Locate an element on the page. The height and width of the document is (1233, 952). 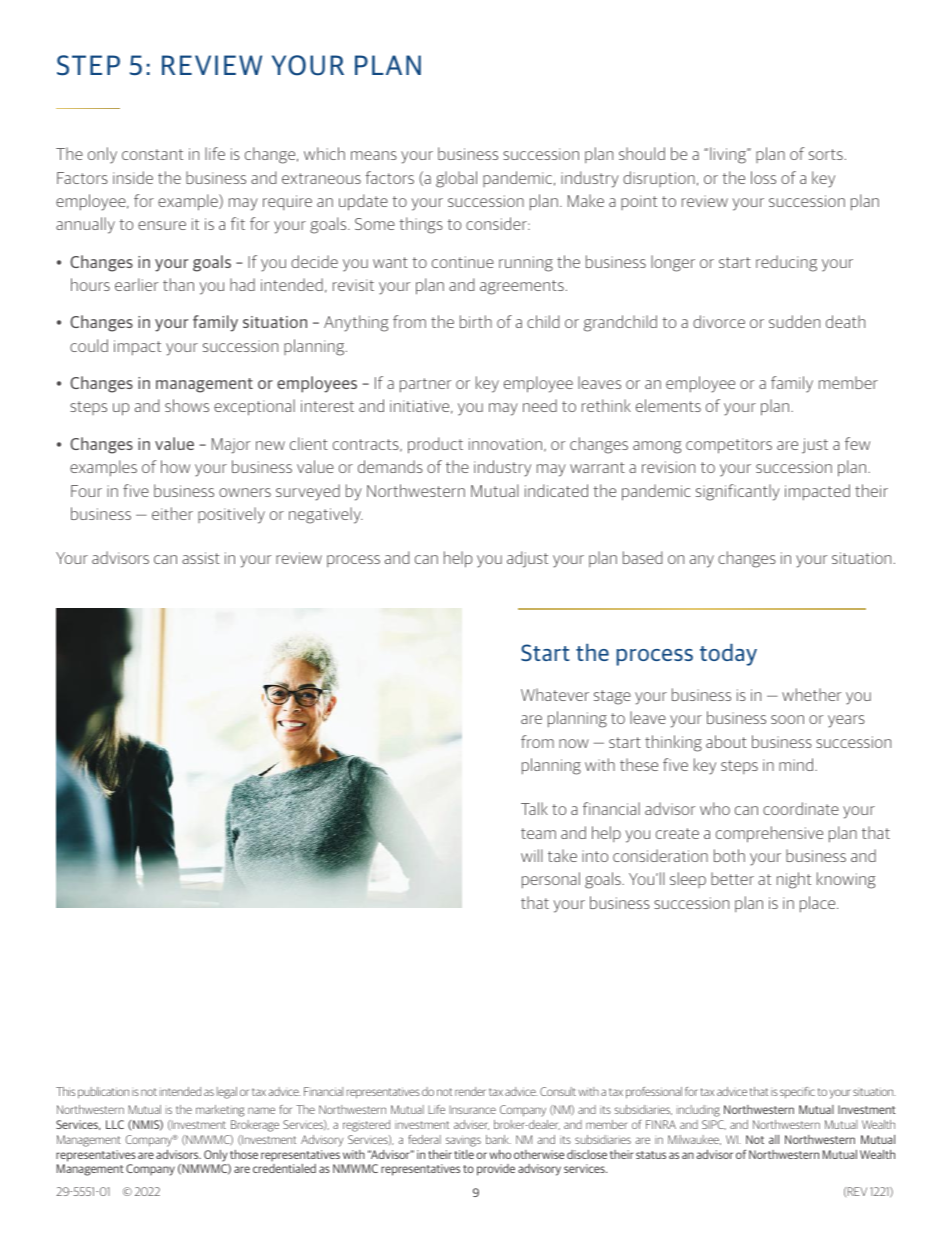
publication is located at coordinates (103, 1093).
